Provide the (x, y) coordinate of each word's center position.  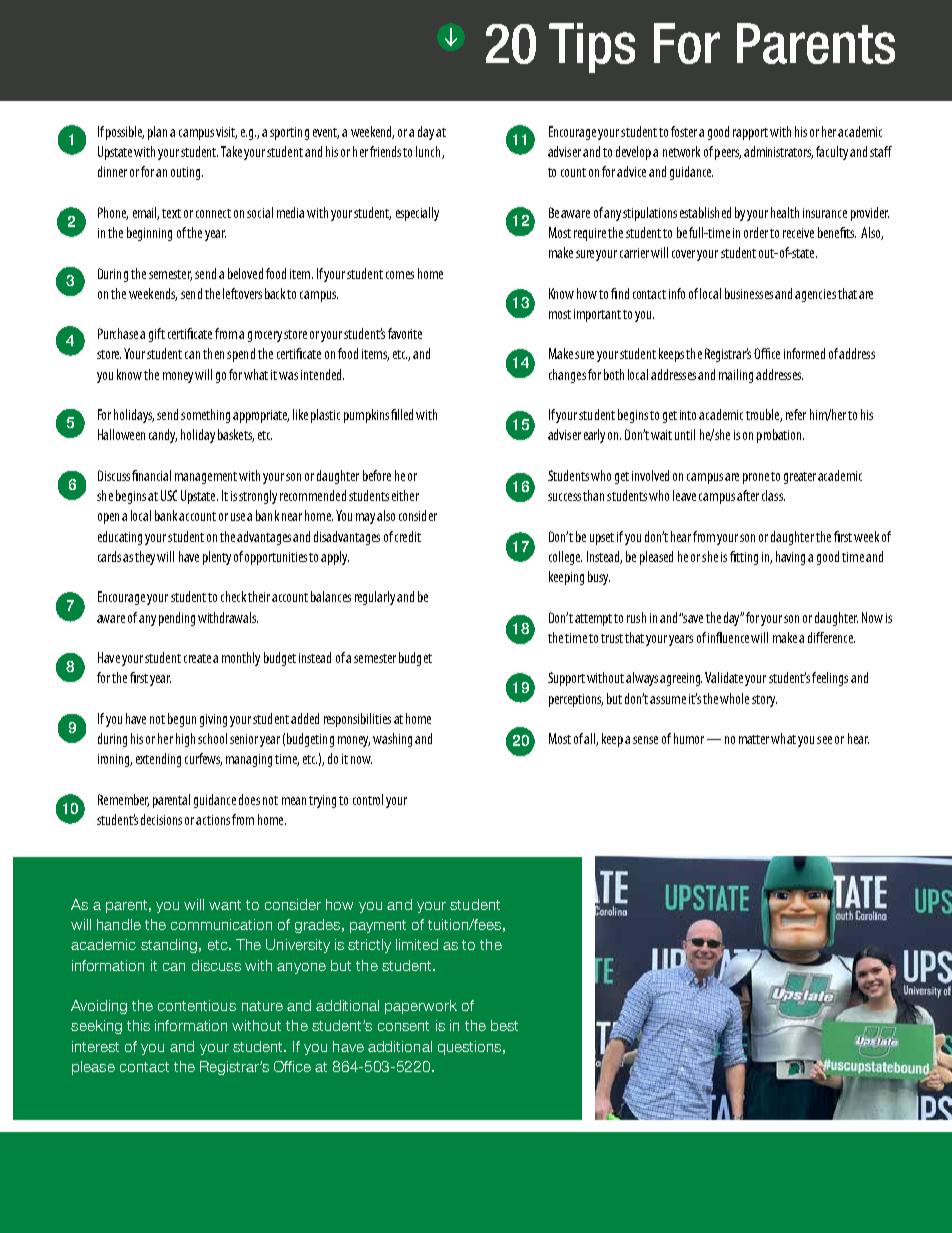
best (504, 1025)
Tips (592, 48)
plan (157, 133)
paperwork (421, 1007)
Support (566, 679)
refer (796, 414)
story (764, 701)
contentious (197, 1005)
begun (182, 720)
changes (567, 376)
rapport (750, 134)
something (205, 416)
